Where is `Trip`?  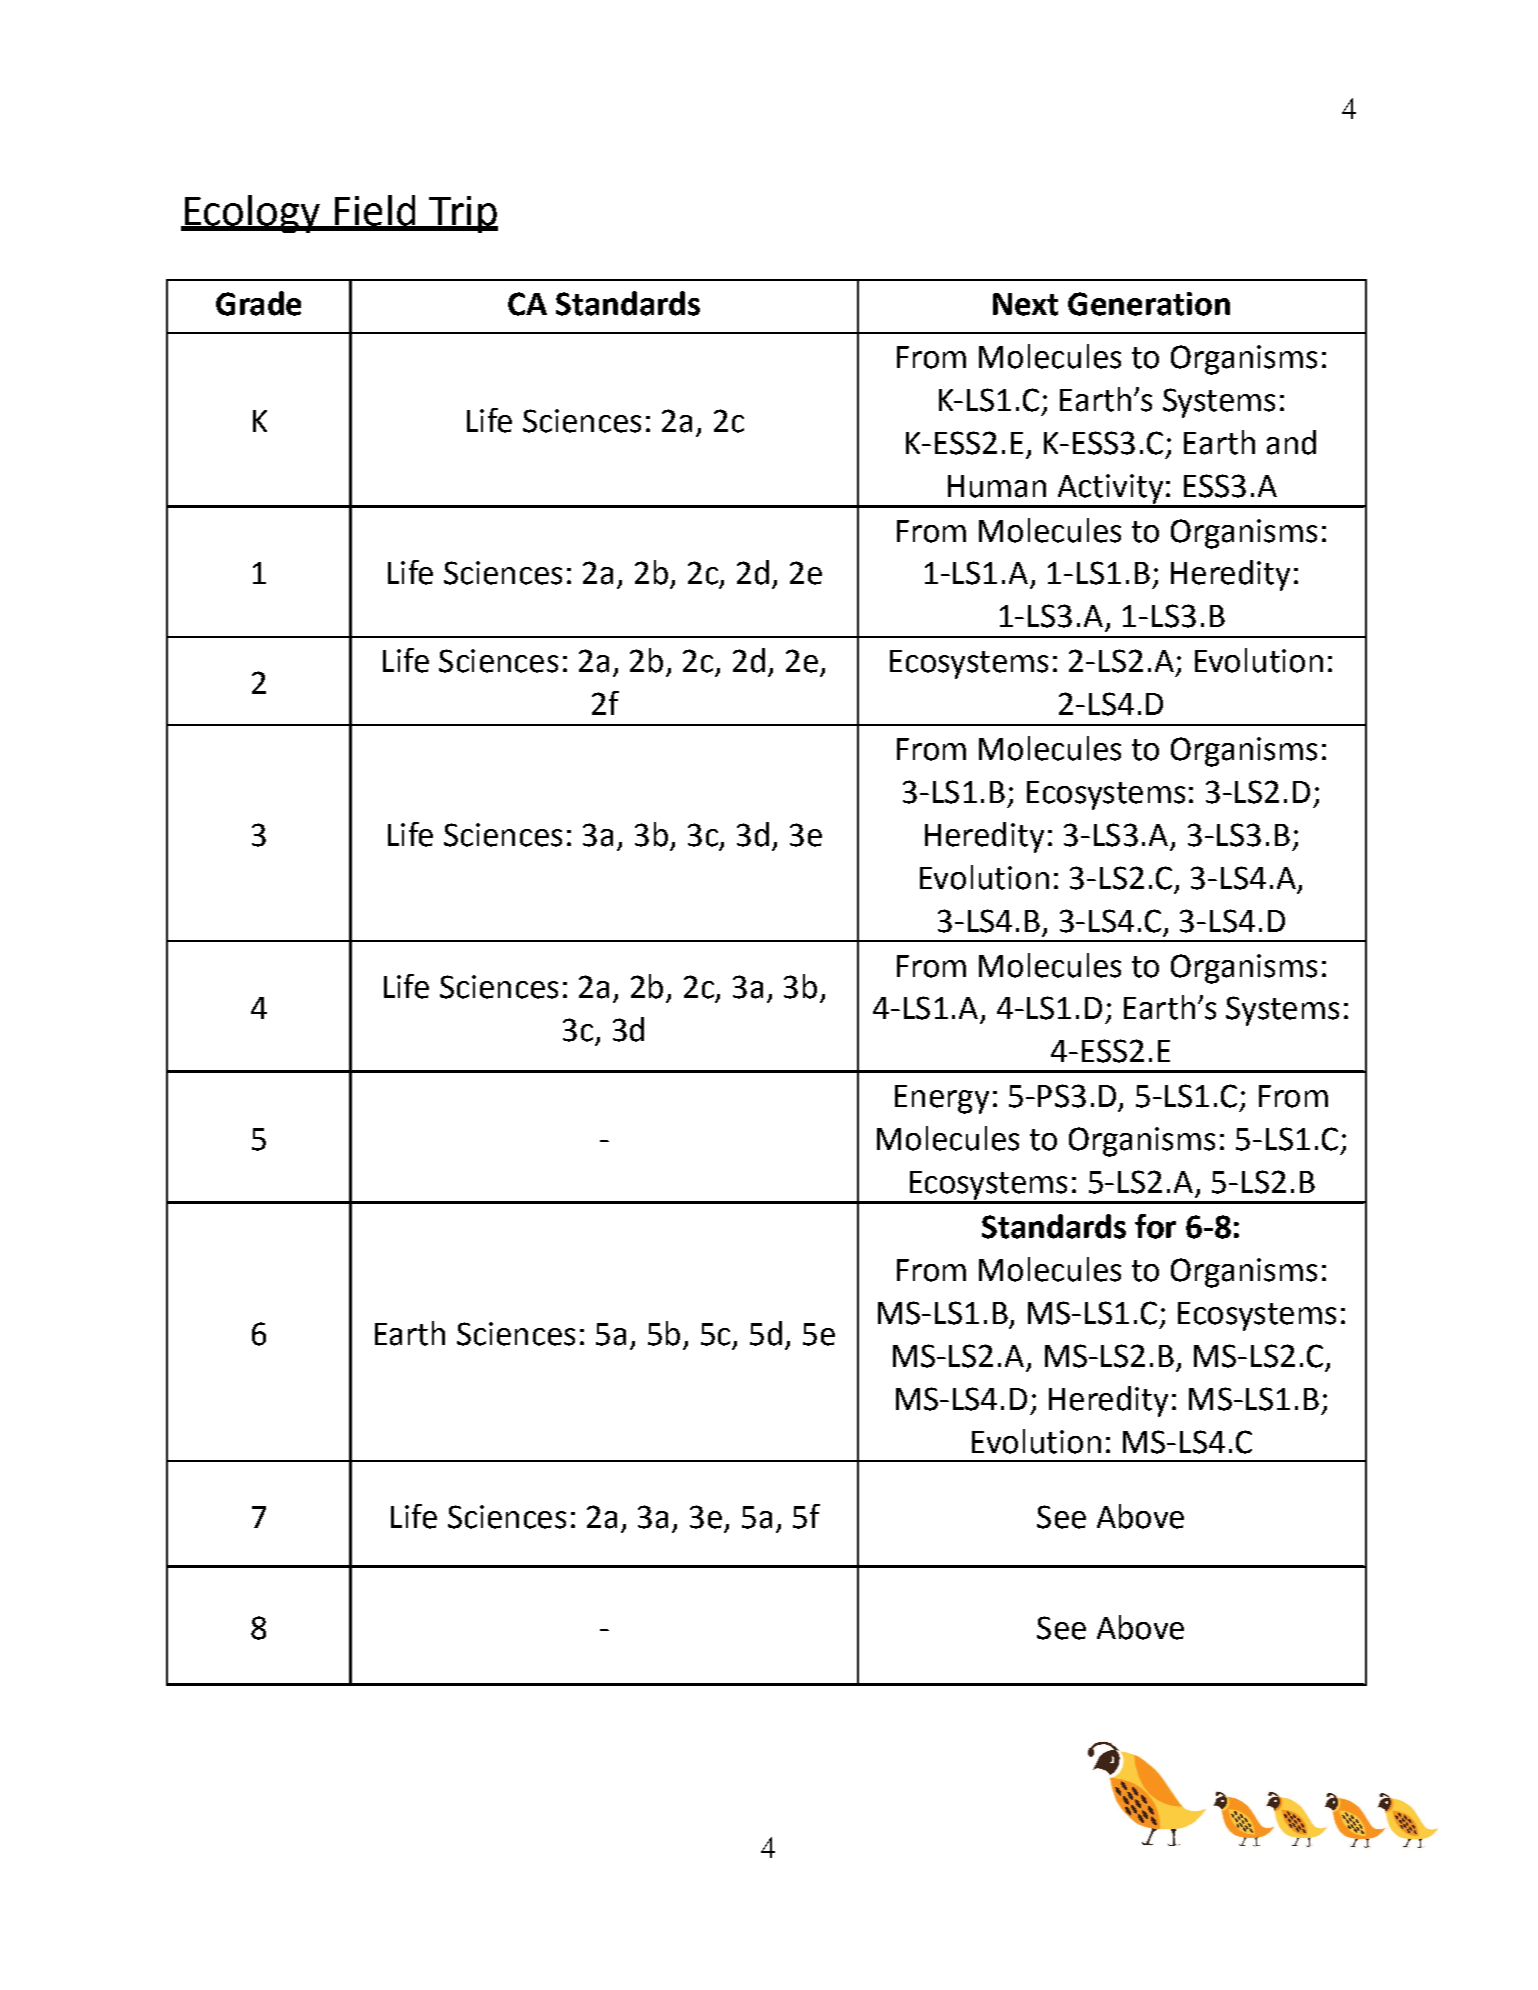 Trip is located at coordinates (462, 214).
